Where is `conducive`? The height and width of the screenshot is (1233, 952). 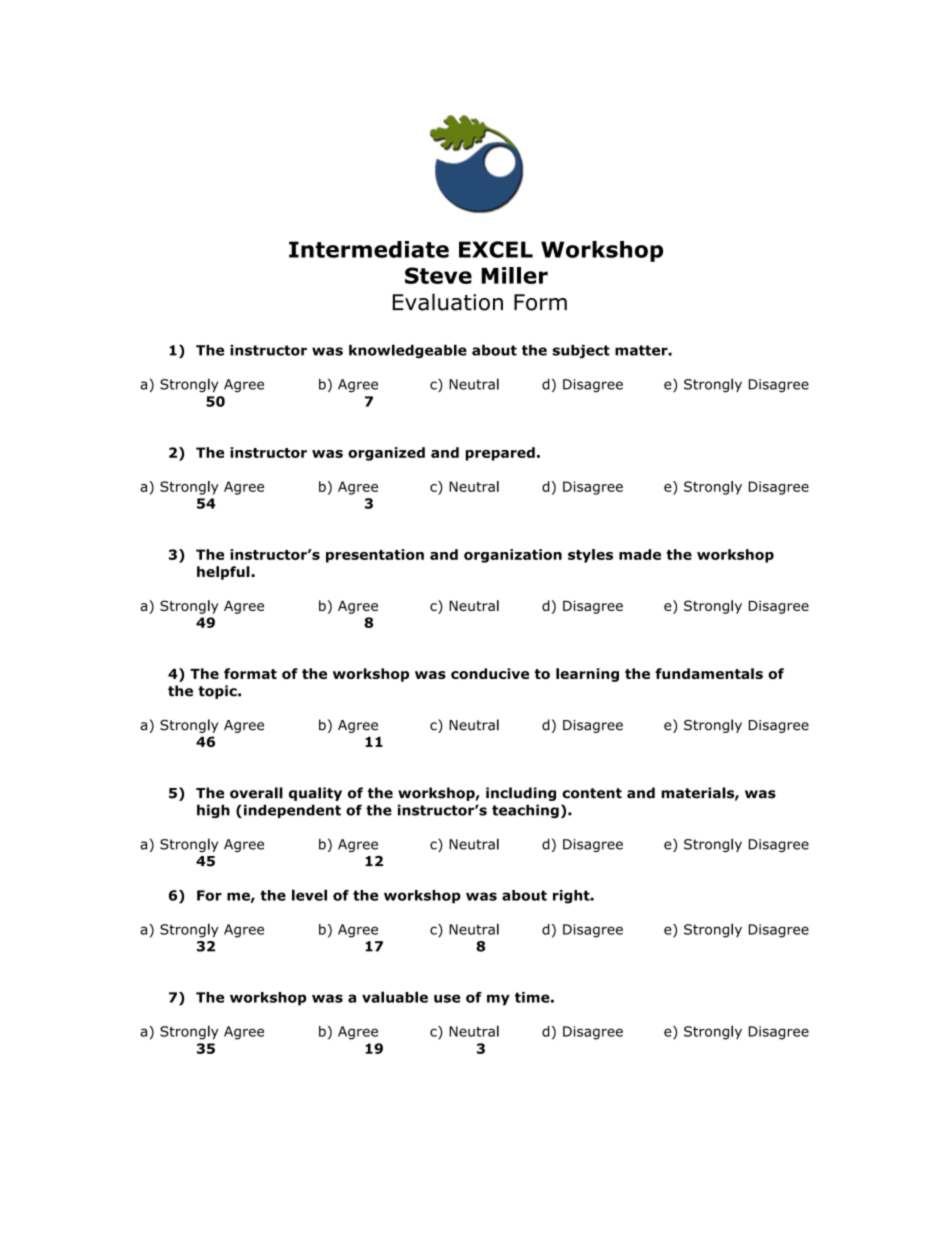 conducive is located at coordinates (490, 673).
